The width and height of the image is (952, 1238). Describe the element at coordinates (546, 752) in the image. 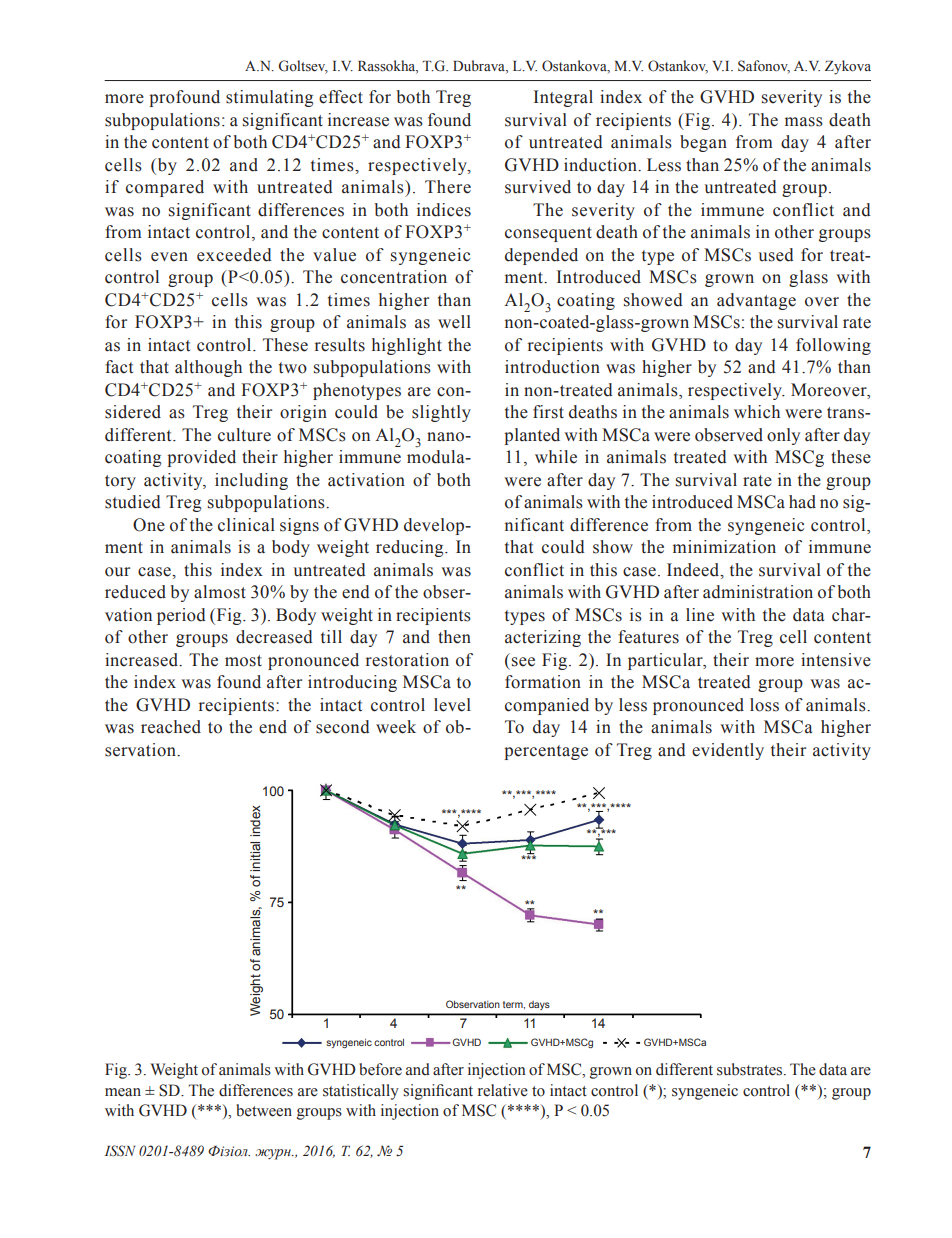

I see `percentage` at that location.
